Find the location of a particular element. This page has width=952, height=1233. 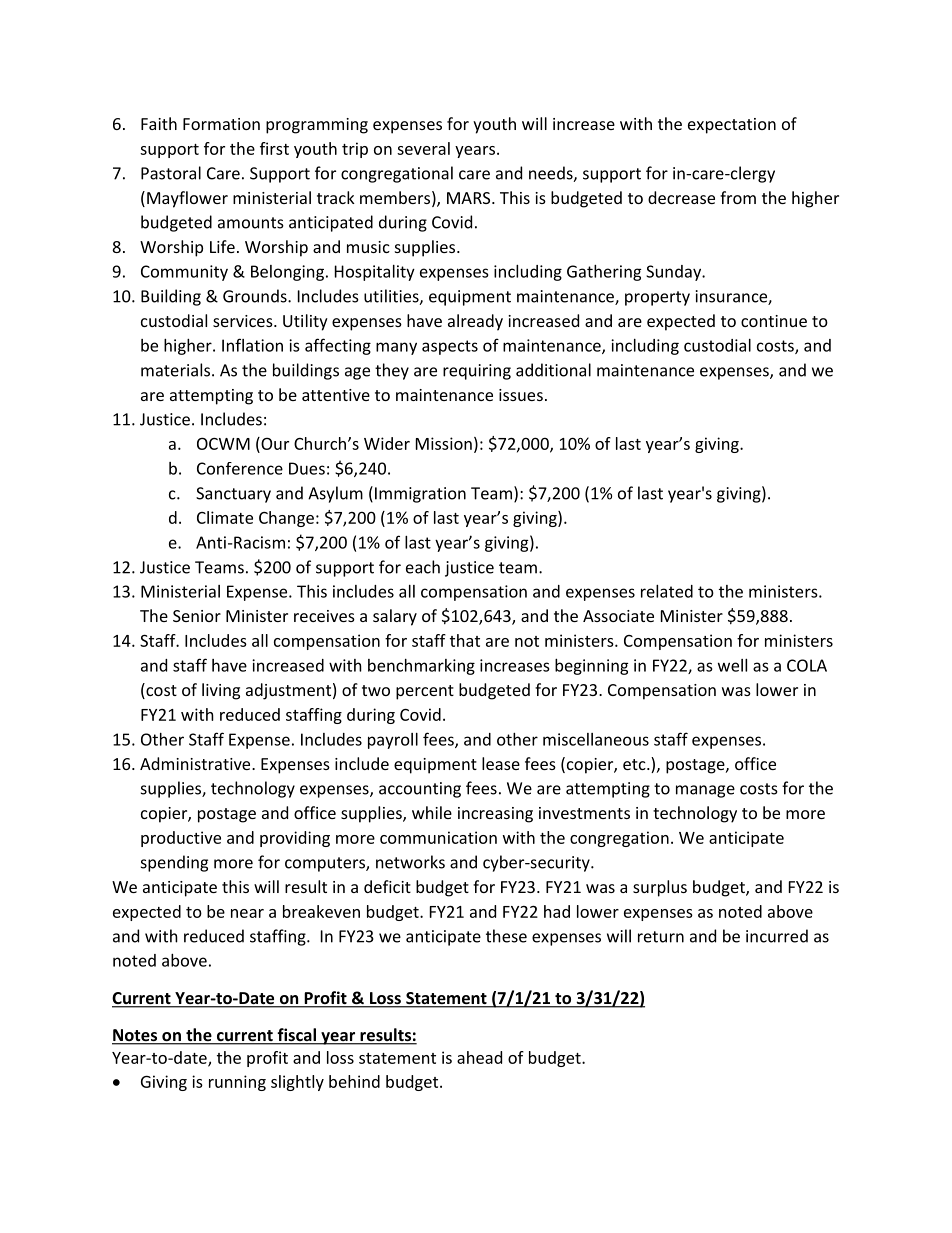

ahead is located at coordinates (479, 1057).
